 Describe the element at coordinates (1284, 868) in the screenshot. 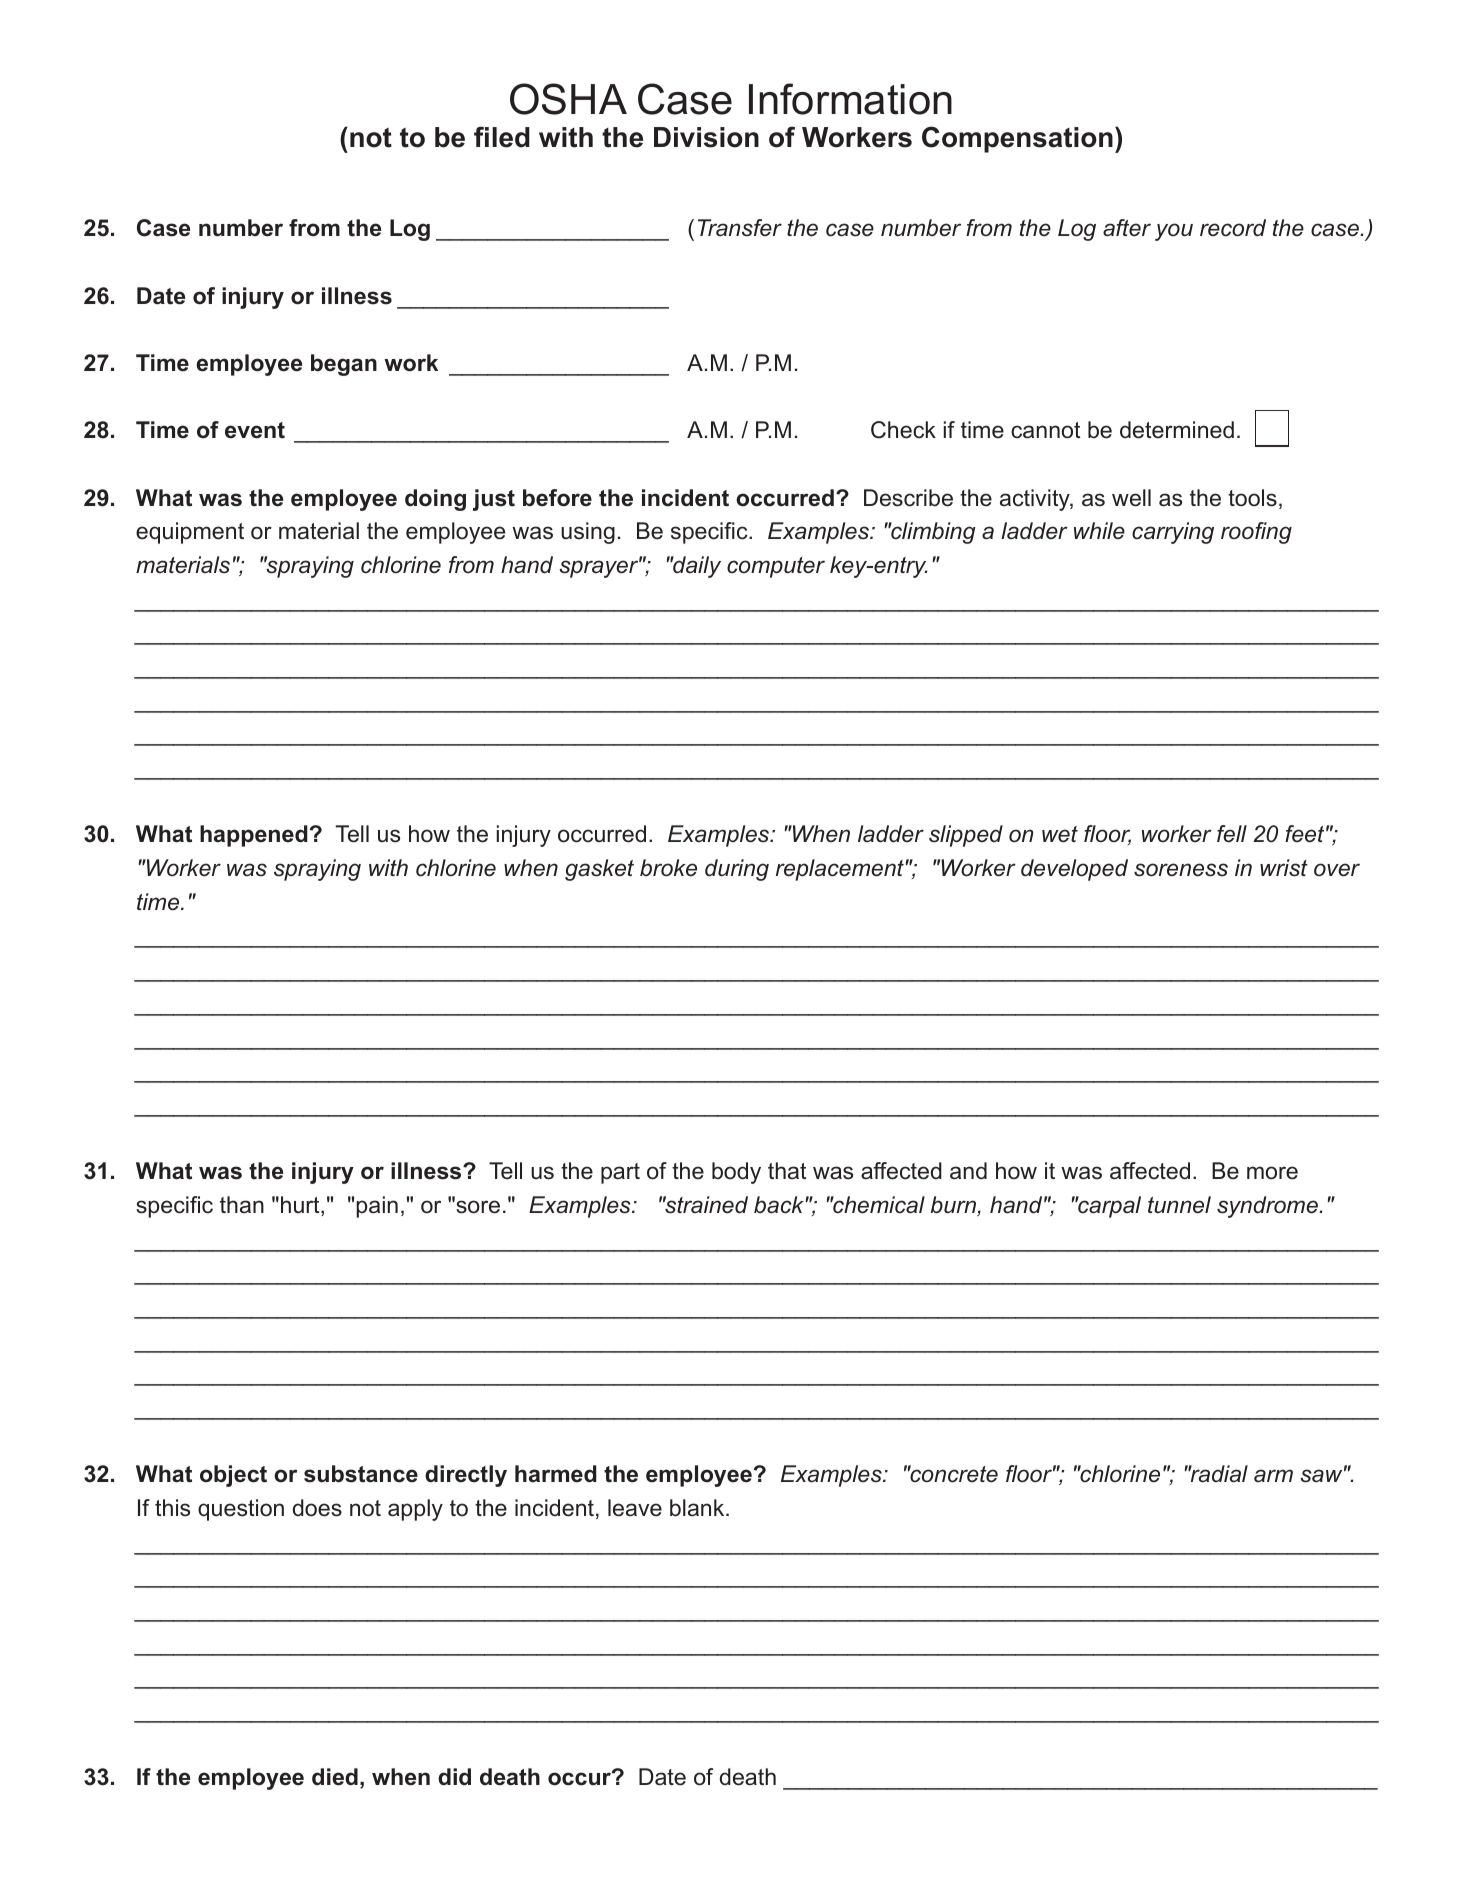

I see `wrist` at that location.
